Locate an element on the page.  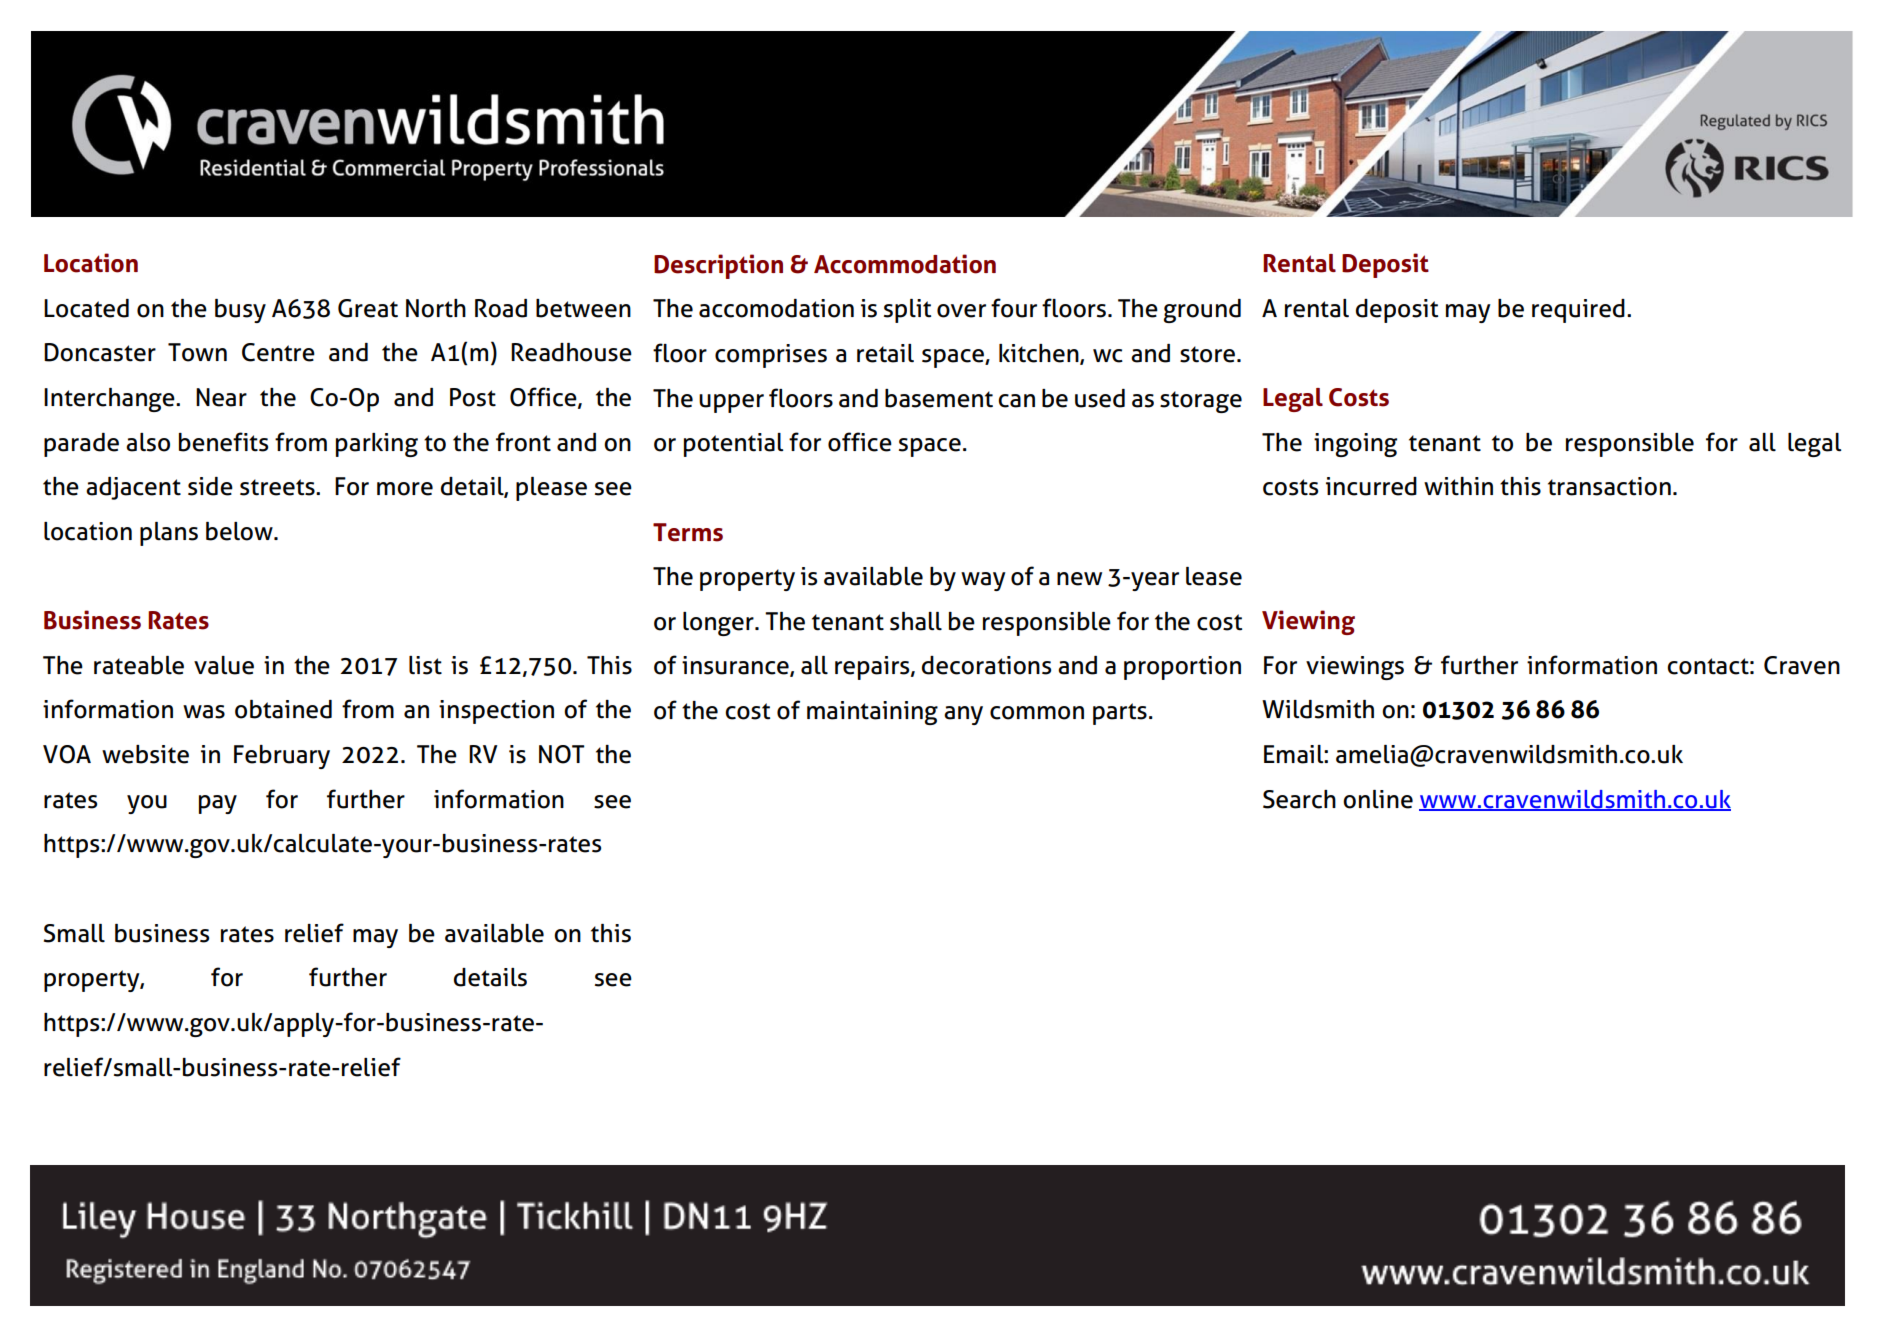
pay is located at coordinates (218, 804).
